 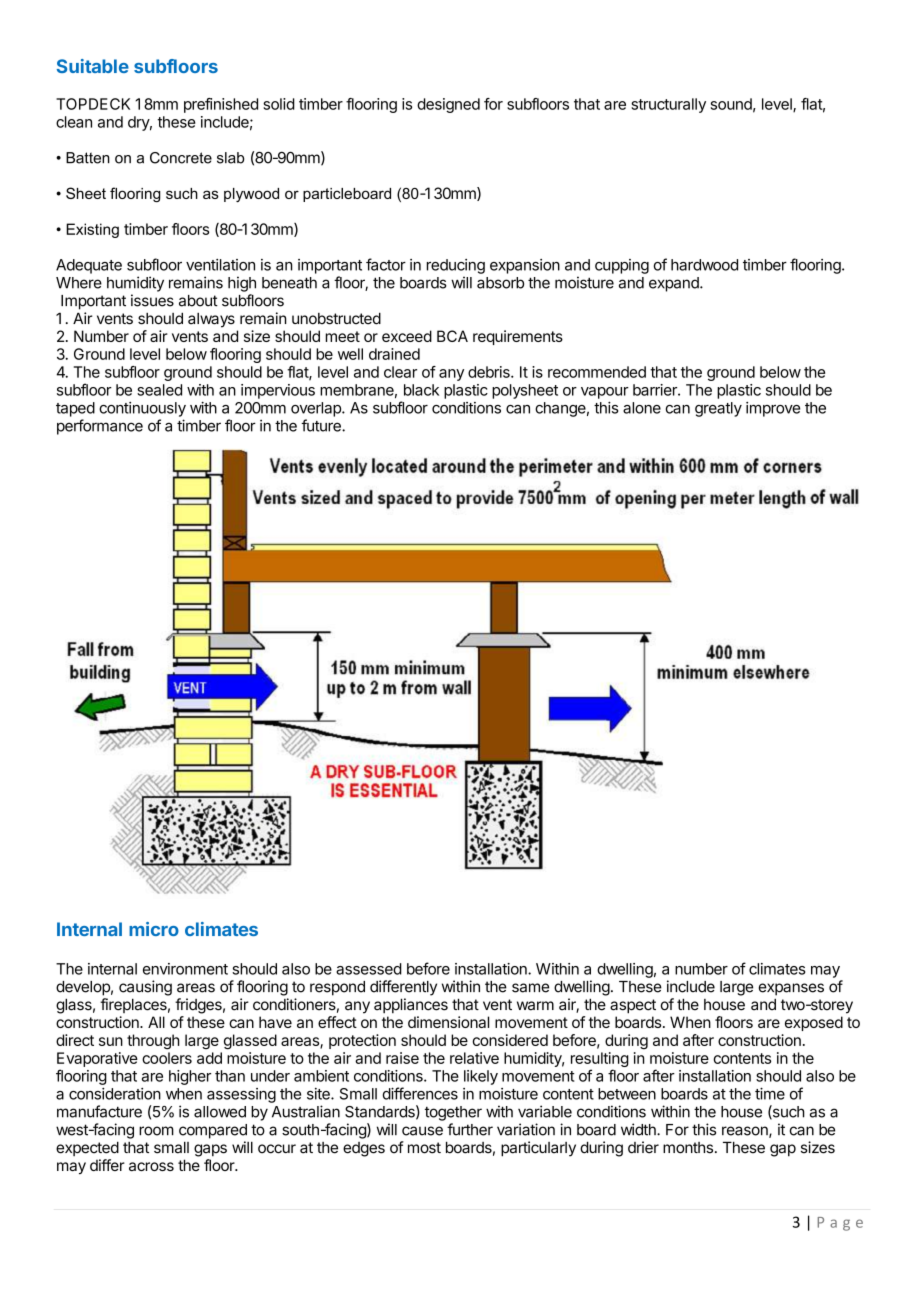 What do you see at coordinates (322, 425) in the document?
I see `future` at bounding box center [322, 425].
